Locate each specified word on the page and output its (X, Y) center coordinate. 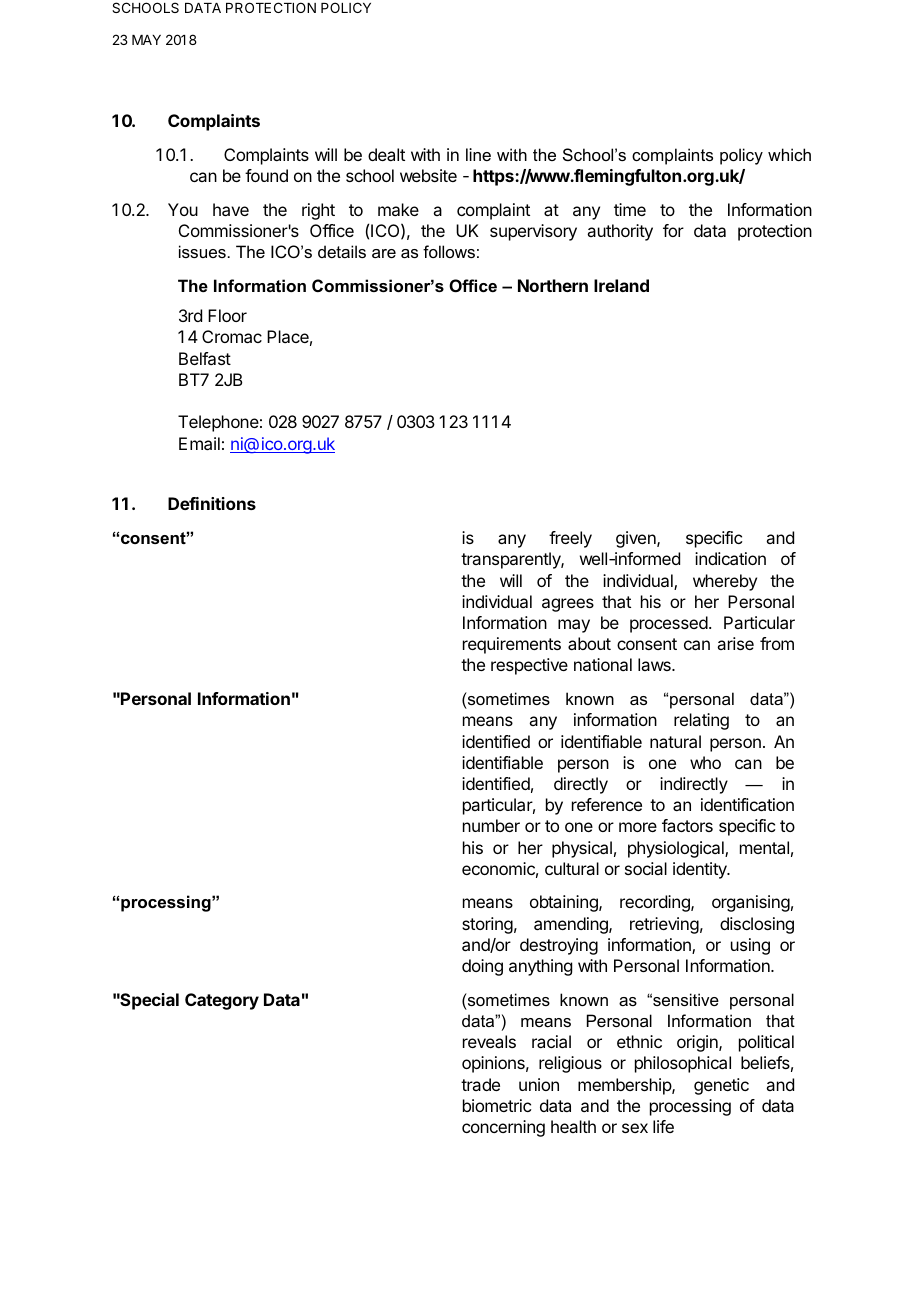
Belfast (205, 358)
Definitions (212, 503)
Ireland (621, 285)
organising (751, 903)
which (789, 154)
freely (570, 539)
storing (487, 925)
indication (730, 558)
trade (480, 1084)
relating (701, 721)
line (478, 154)
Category (222, 1001)
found (266, 175)
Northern (553, 285)
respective (529, 666)
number (491, 825)
